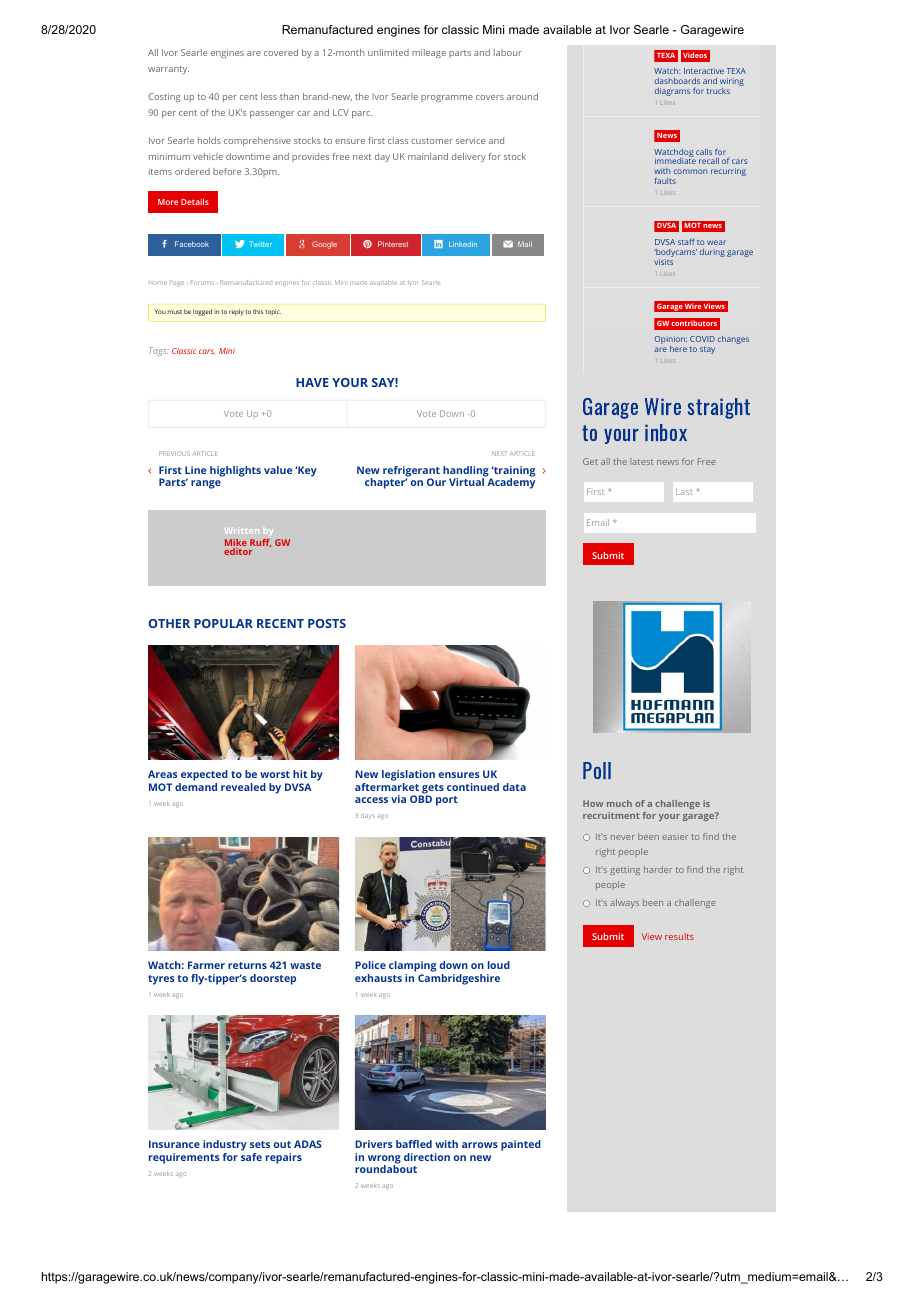 The image size is (924, 1308). Describe the element at coordinates (243, 787) in the screenshot. I see `revealed` at that location.
